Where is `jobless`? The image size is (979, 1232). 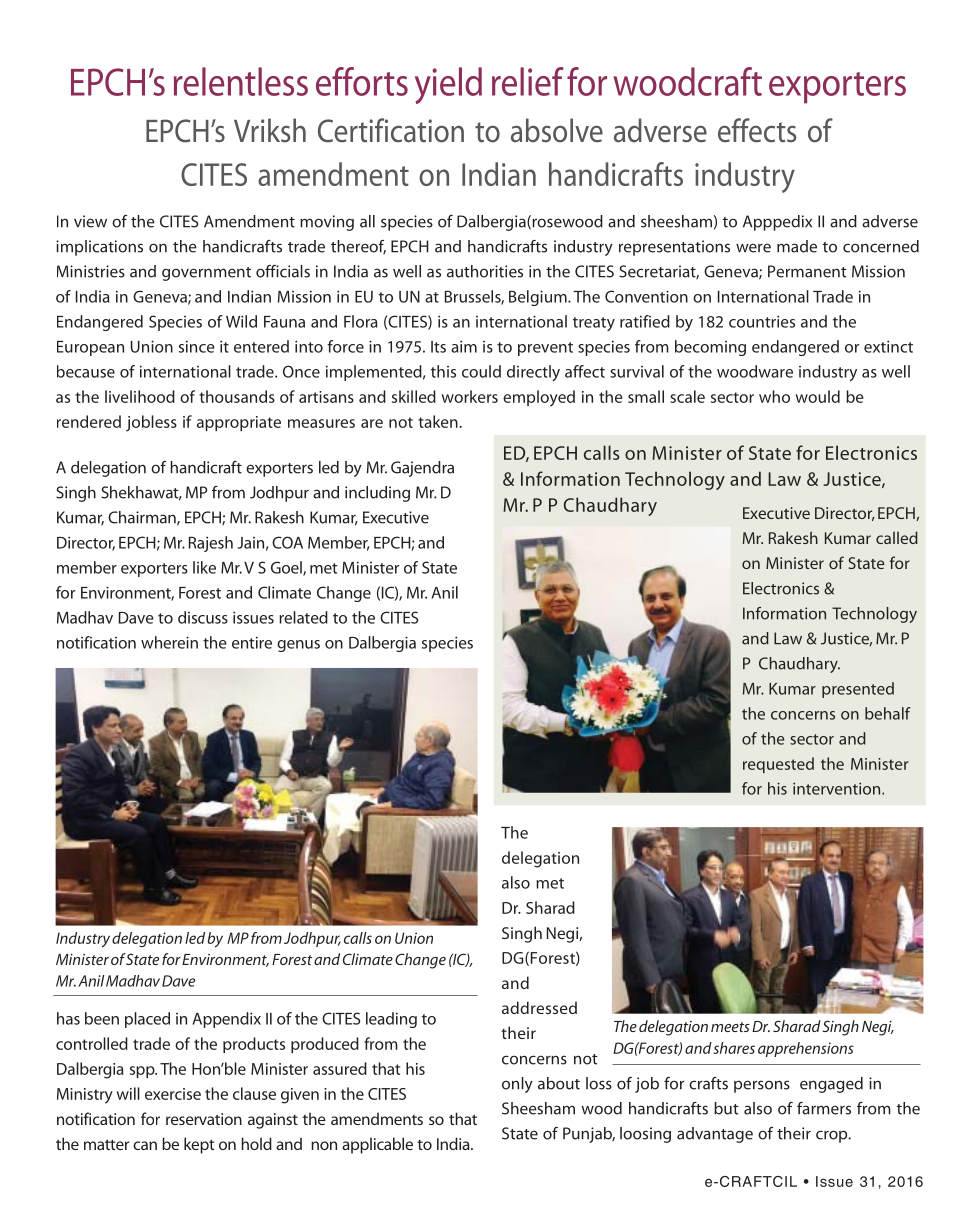 jobless is located at coordinates (151, 423).
